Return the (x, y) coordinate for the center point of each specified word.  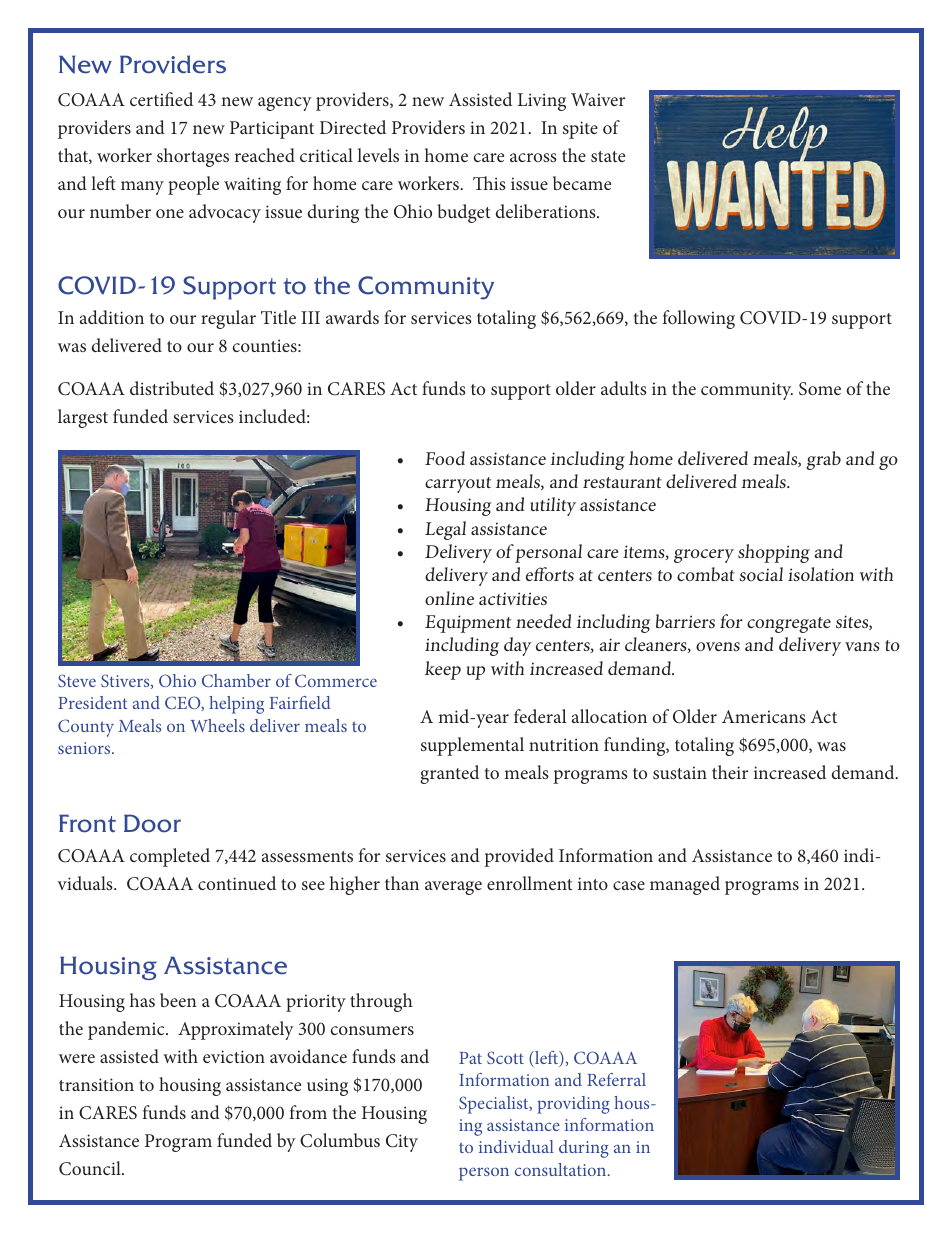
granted (449, 774)
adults (624, 388)
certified (161, 99)
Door (152, 823)
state (608, 156)
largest (83, 418)
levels (378, 155)
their (730, 772)
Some (820, 389)
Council (91, 1168)
